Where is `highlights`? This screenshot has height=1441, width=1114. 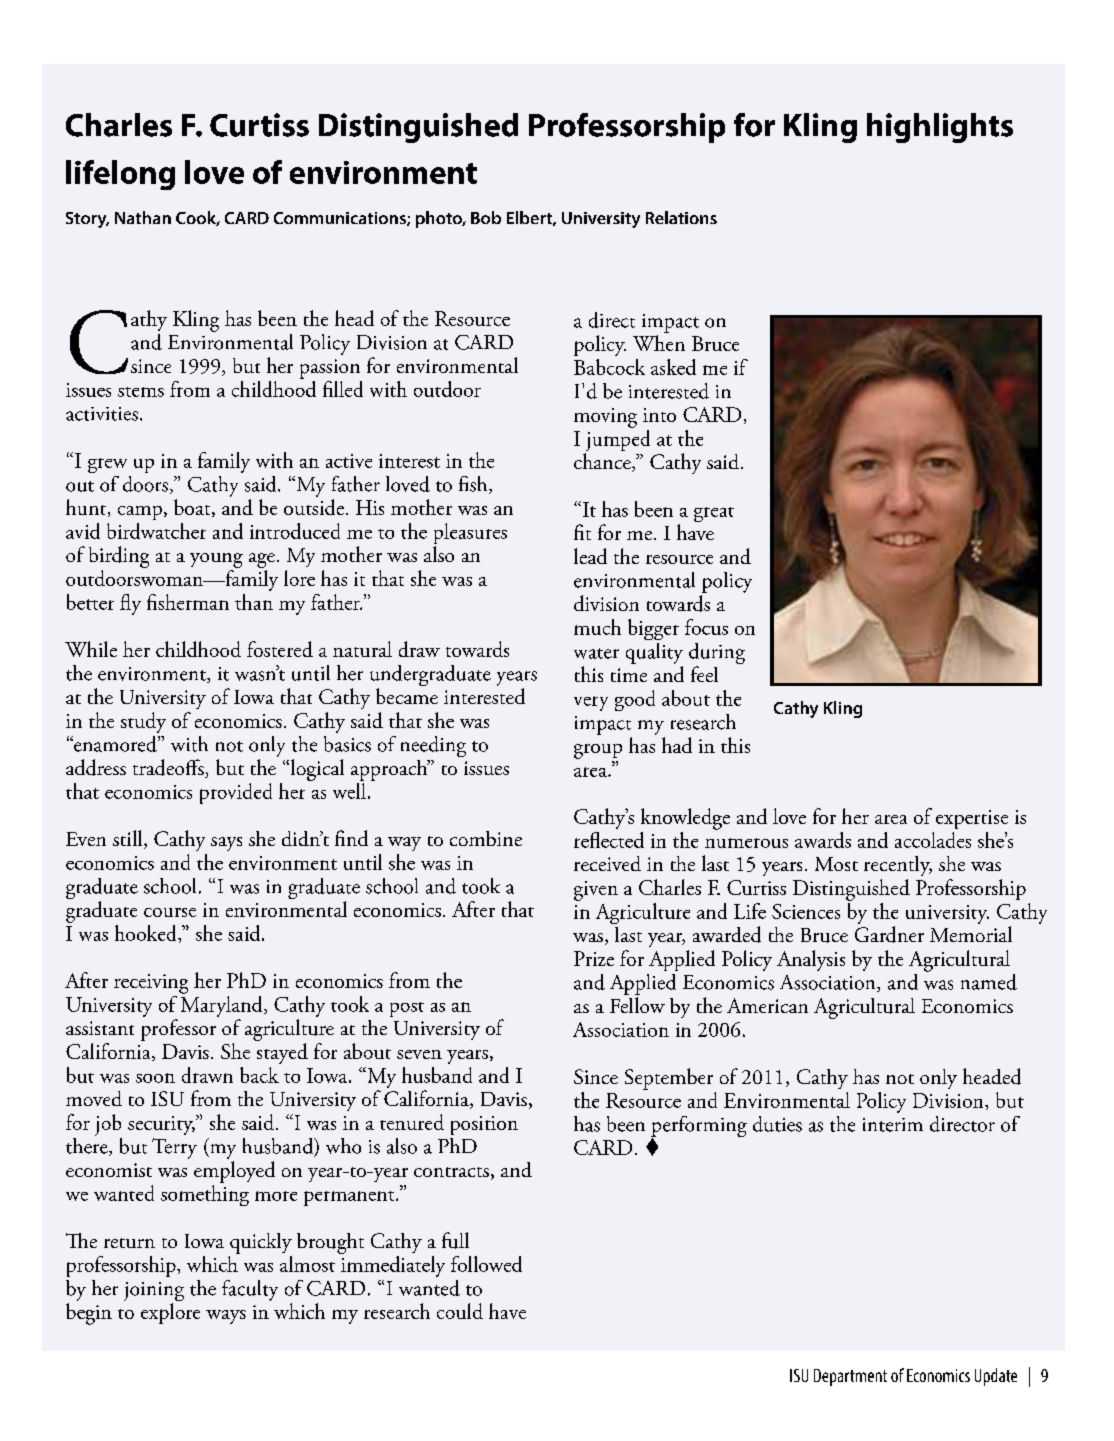 highlights is located at coordinates (940, 128).
